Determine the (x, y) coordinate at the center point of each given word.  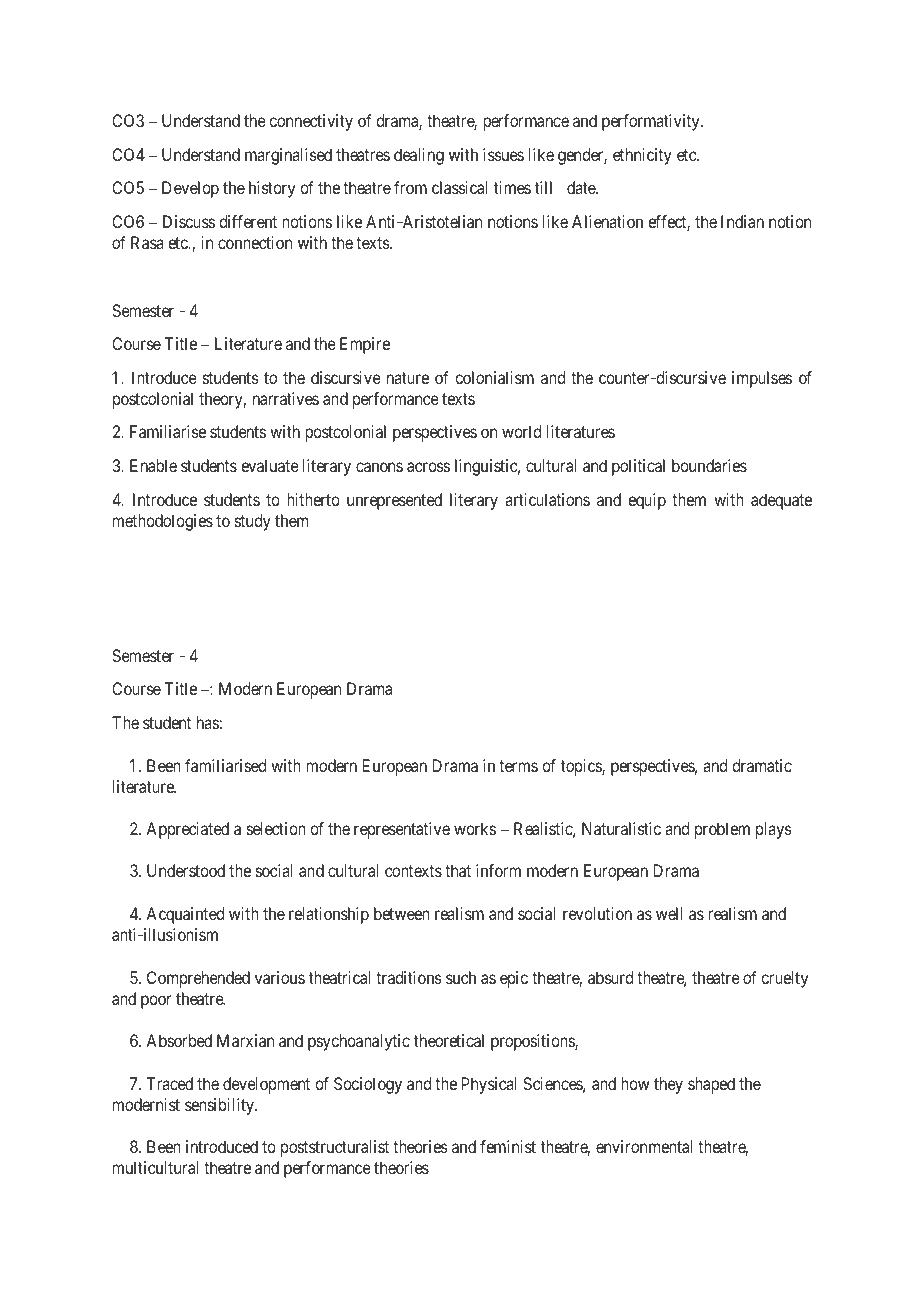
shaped (711, 1085)
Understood (186, 870)
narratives (286, 398)
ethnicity (642, 156)
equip (647, 501)
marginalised (288, 156)
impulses (762, 379)
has (208, 722)
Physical (489, 1085)
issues (503, 154)
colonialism (494, 377)
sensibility (220, 1106)
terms (518, 766)
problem (722, 830)
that (458, 870)
